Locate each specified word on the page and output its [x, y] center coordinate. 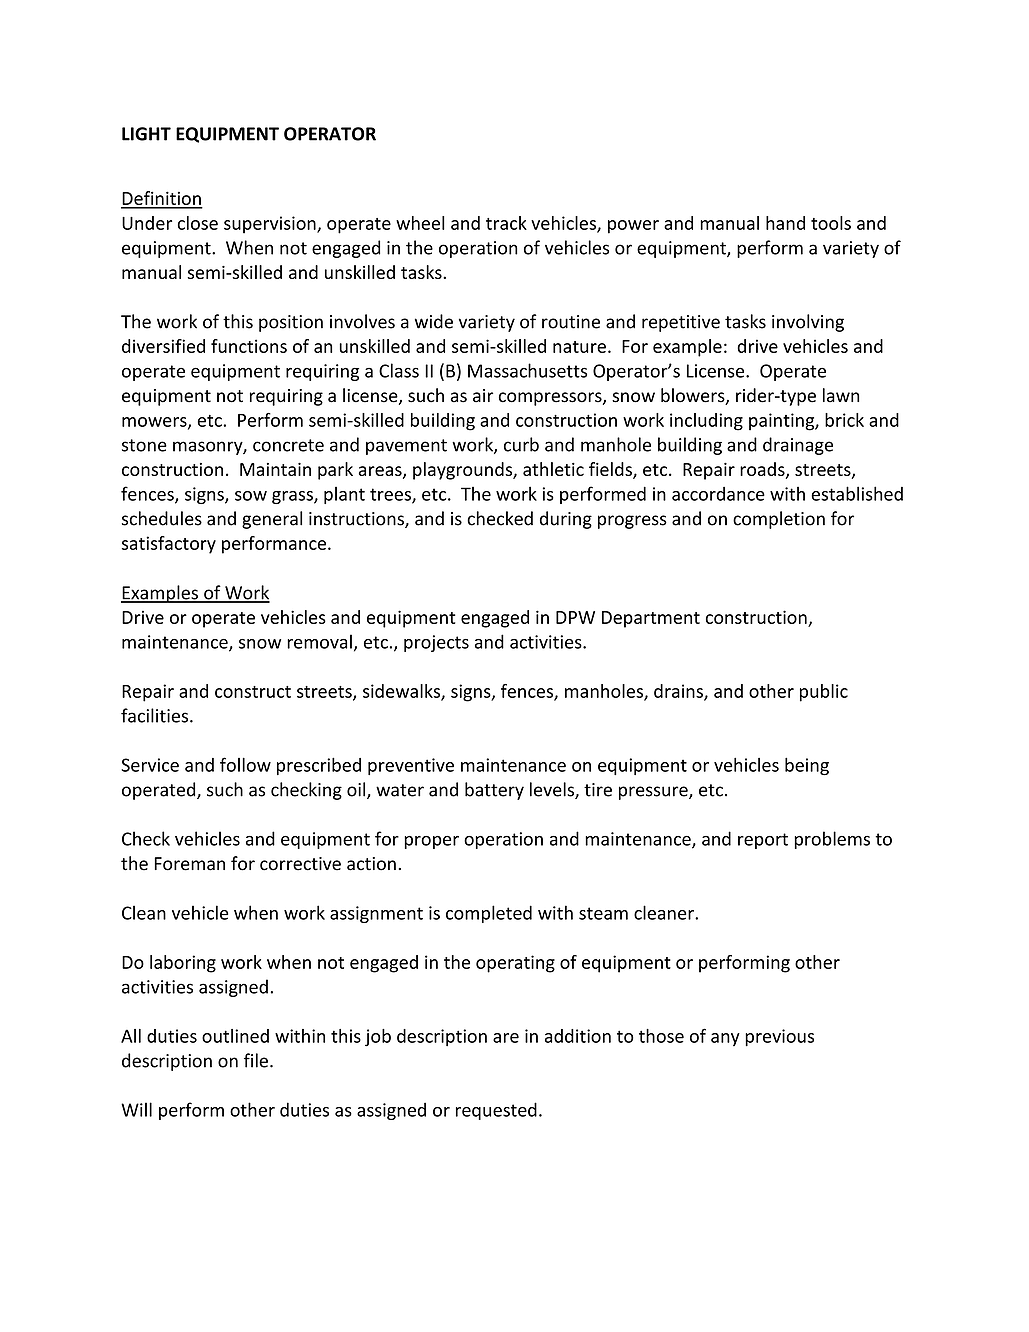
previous [779, 1038]
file [256, 1060]
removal [319, 641]
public [824, 693]
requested [496, 1111]
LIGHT [146, 134]
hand [785, 223]
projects [436, 643]
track [506, 223]
